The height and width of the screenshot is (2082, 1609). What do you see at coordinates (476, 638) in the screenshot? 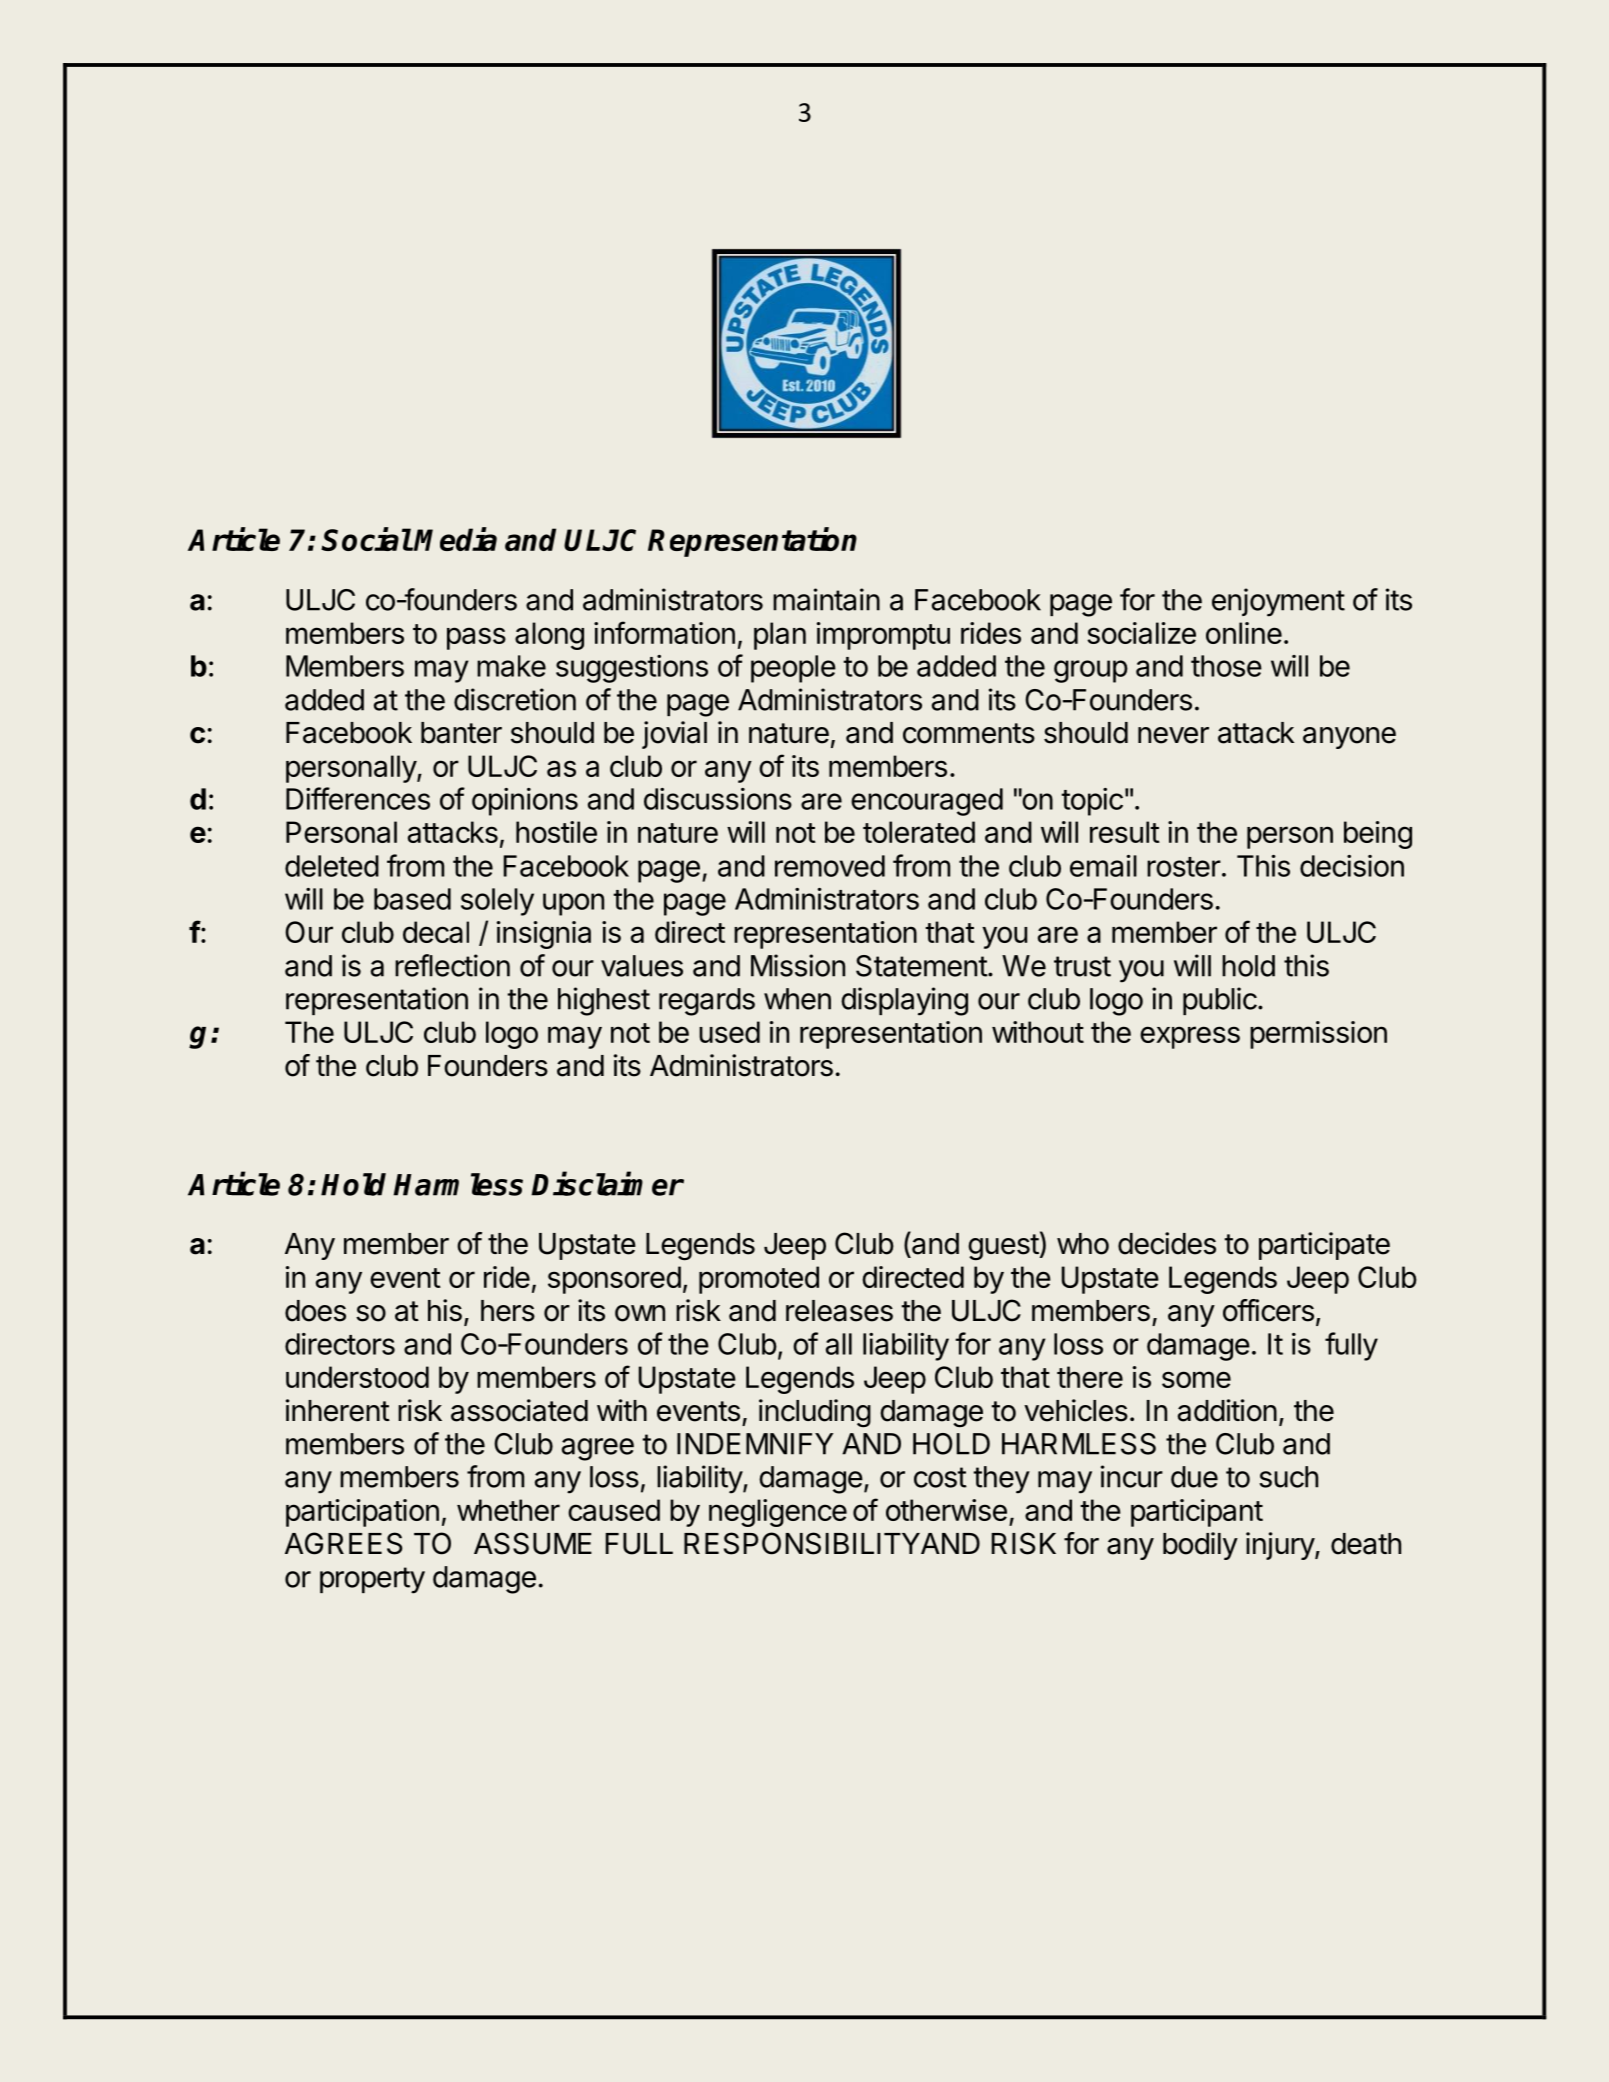
I see `pass` at bounding box center [476, 638].
